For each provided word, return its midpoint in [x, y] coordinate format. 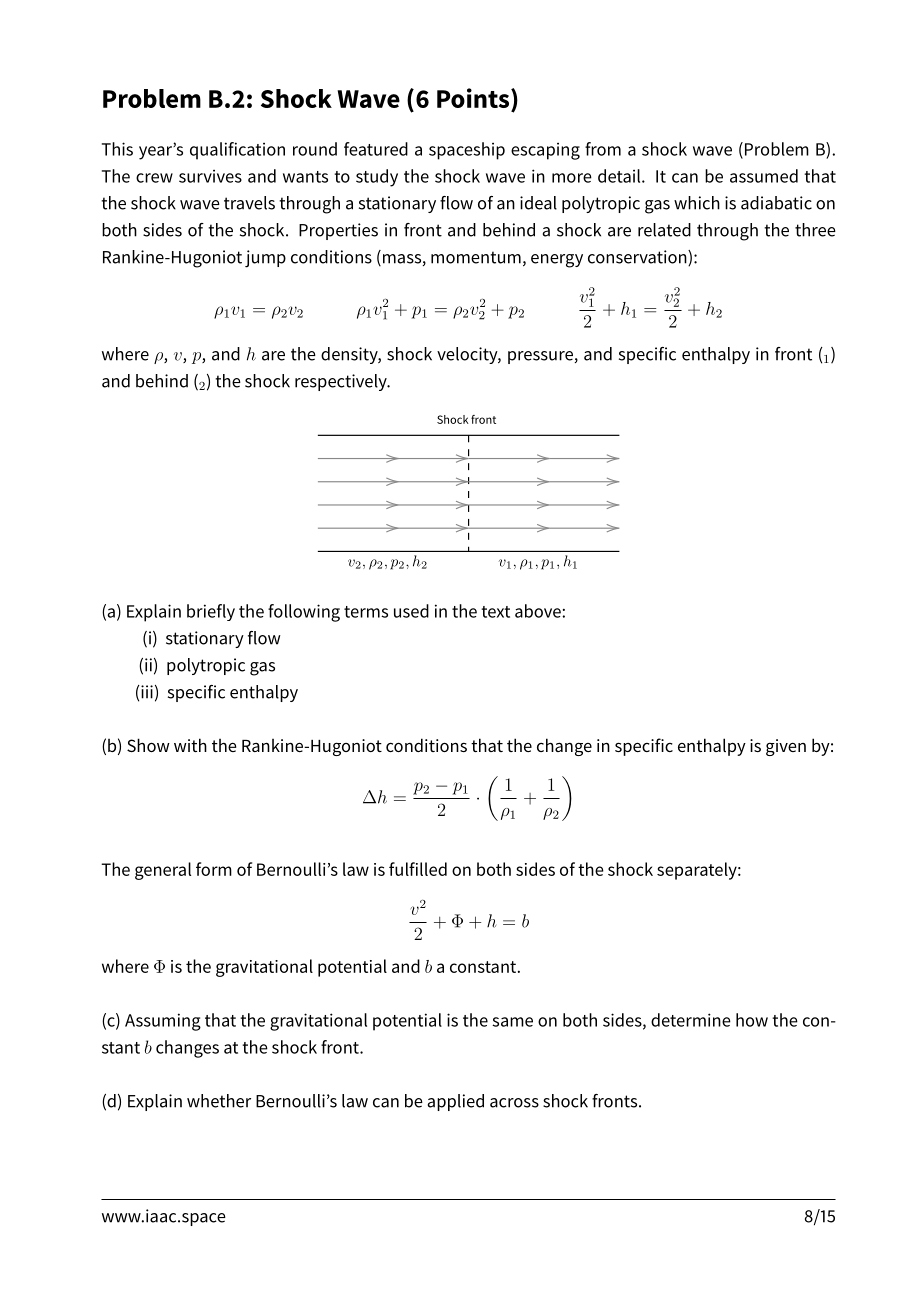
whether [219, 1101]
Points [474, 99]
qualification [237, 151]
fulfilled [418, 869]
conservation [638, 258]
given [786, 747]
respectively [342, 382]
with [190, 745]
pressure [540, 357]
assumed [764, 176]
